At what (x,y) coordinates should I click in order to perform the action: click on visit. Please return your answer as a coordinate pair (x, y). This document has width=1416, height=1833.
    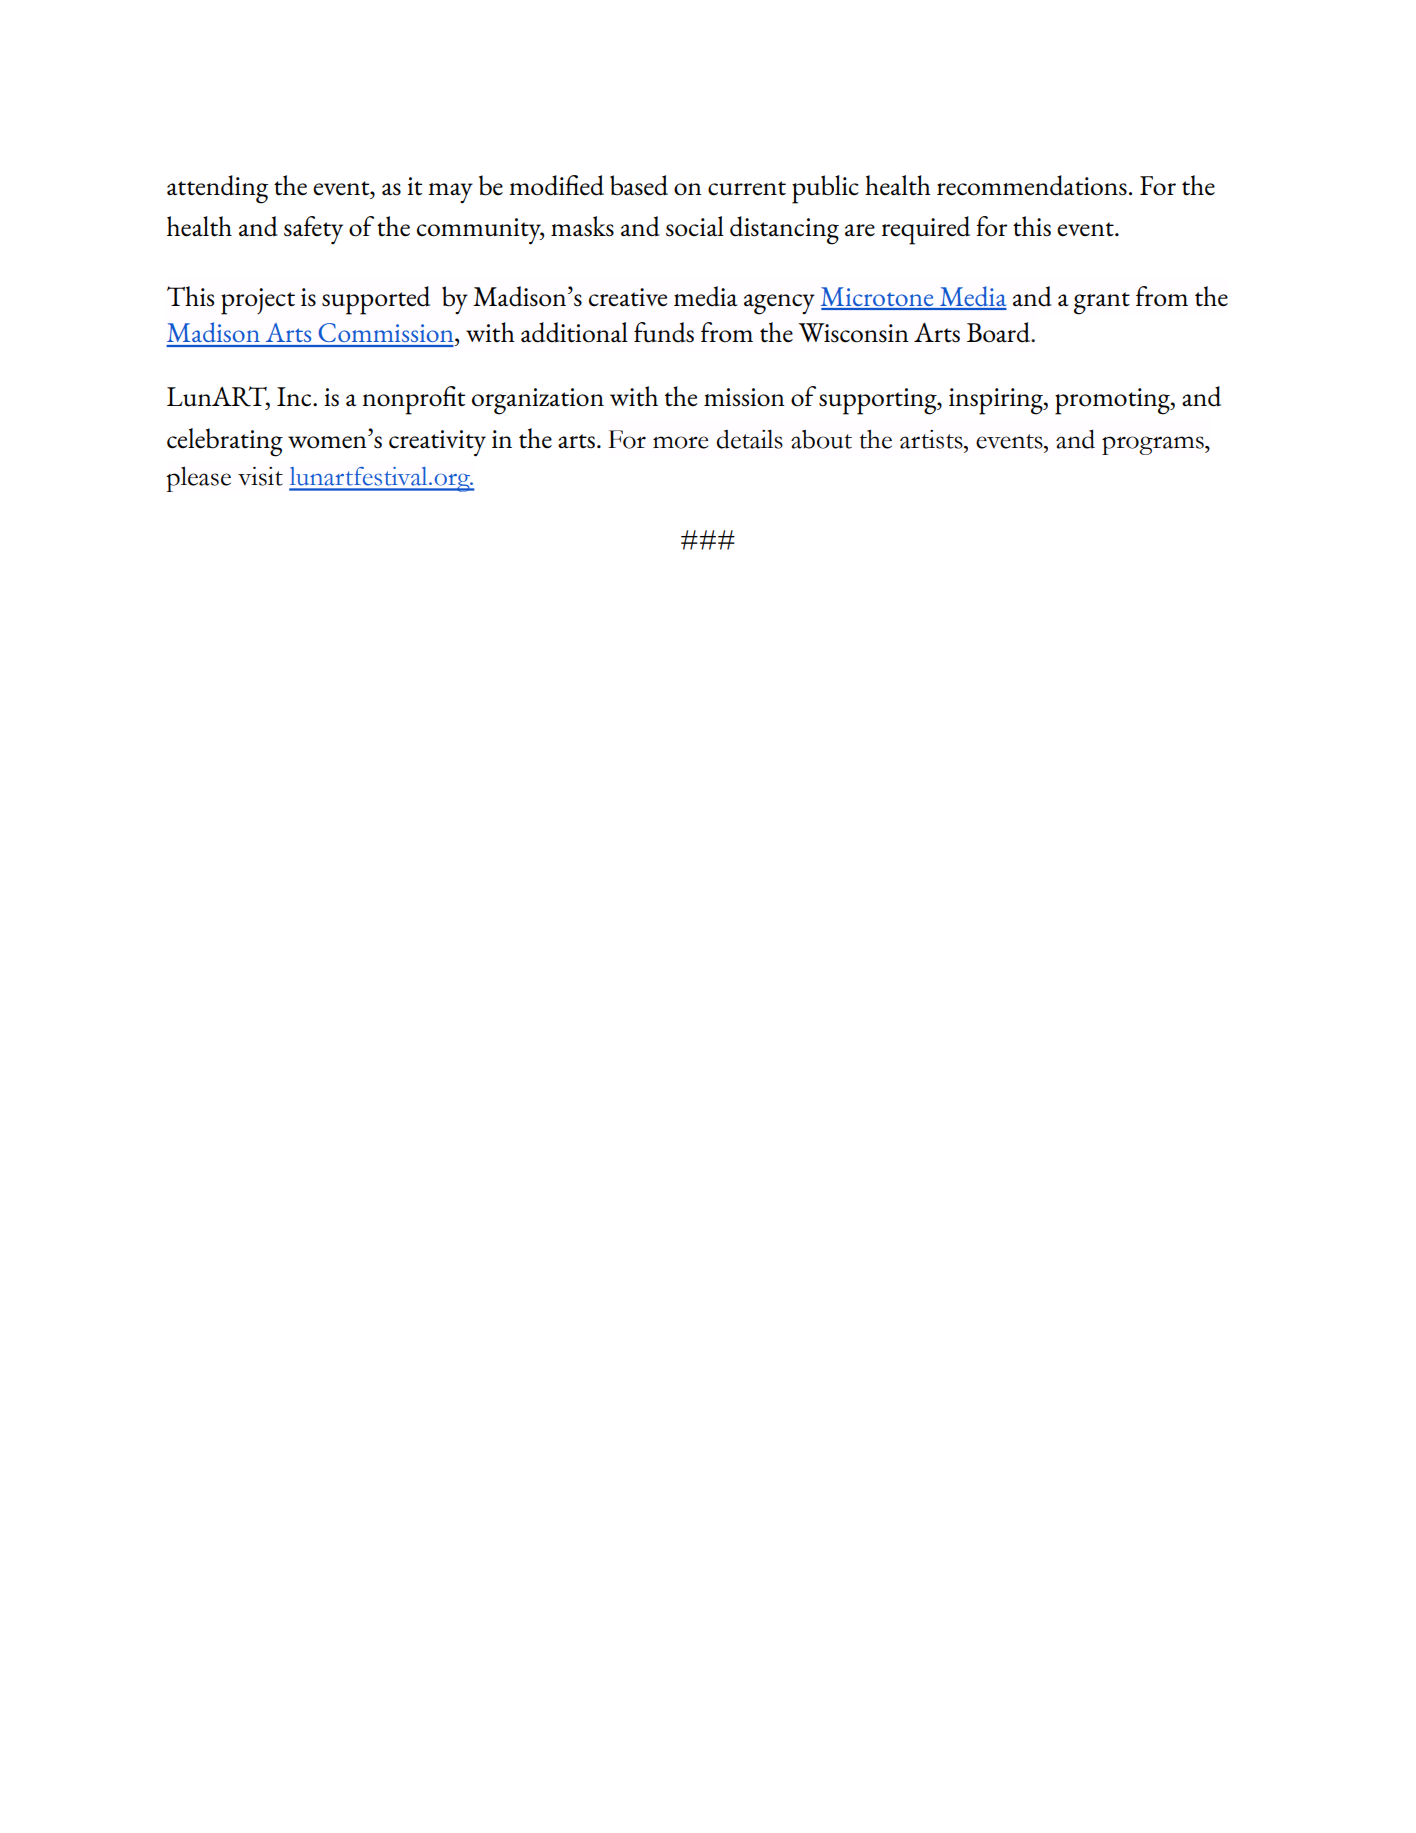
    Looking at the image, I should click on (260, 476).
